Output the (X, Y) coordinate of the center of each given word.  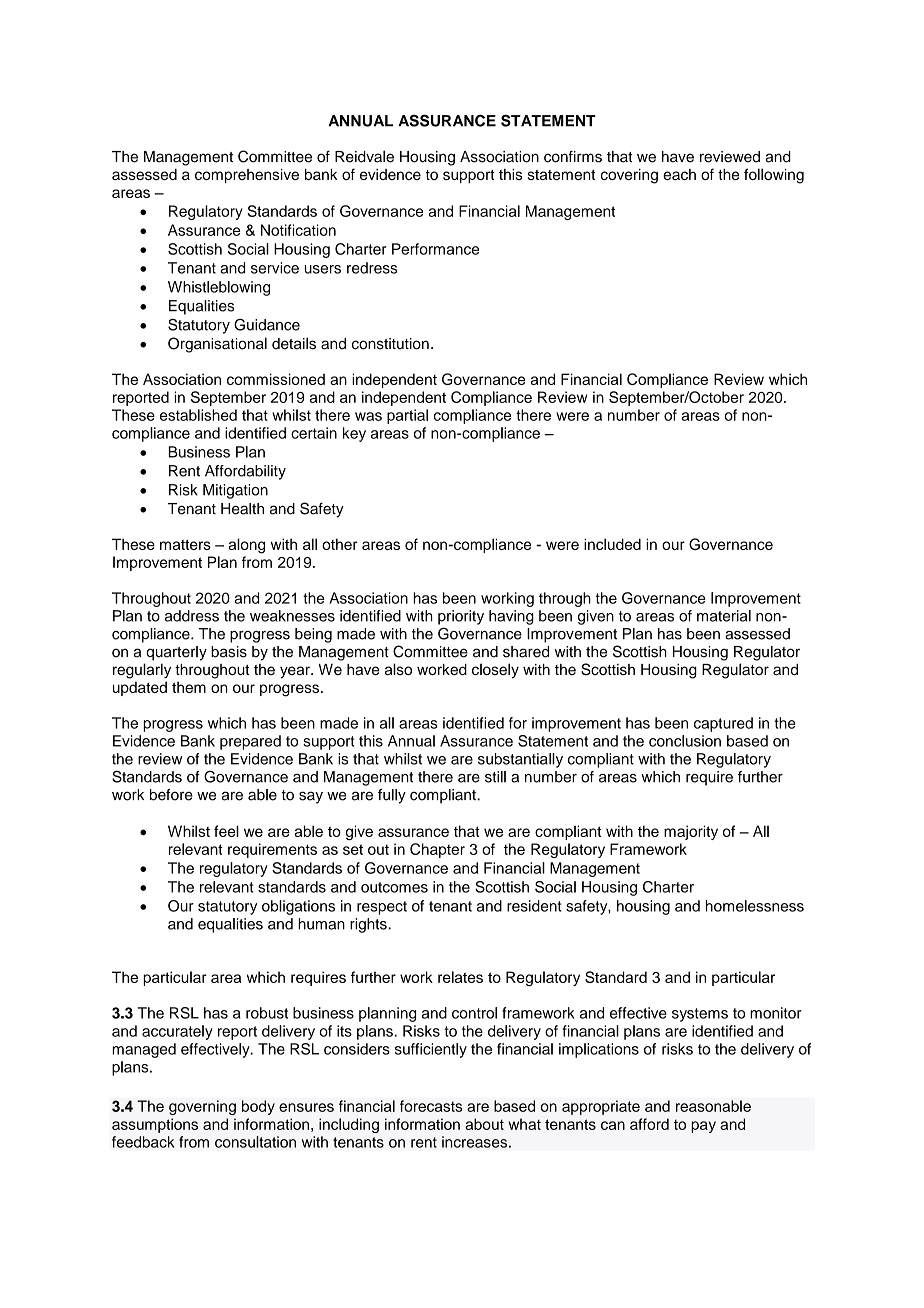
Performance (435, 249)
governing (202, 1107)
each (679, 174)
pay (703, 1127)
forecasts (431, 1106)
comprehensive (247, 176)
